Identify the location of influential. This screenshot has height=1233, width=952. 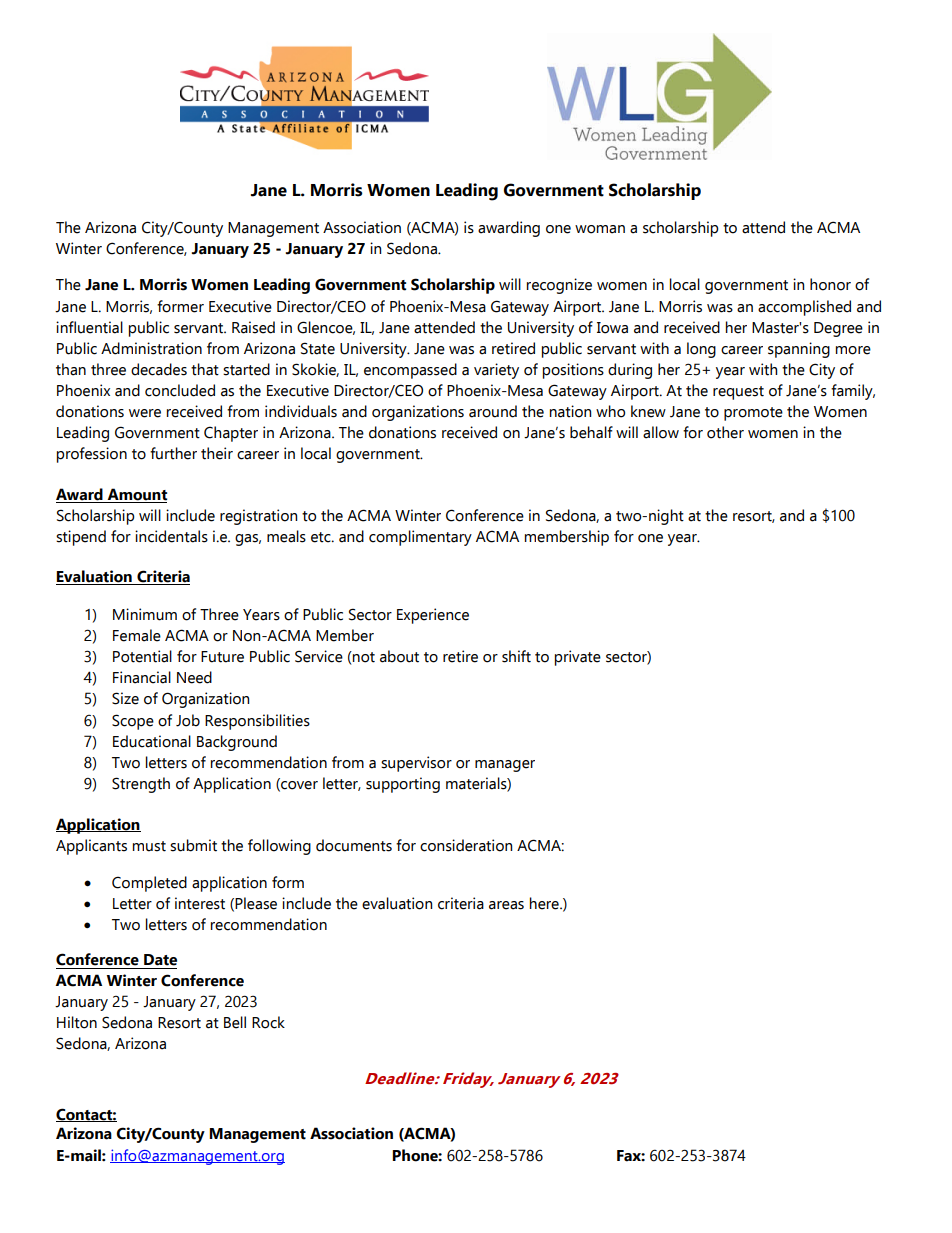
(89, 327).
